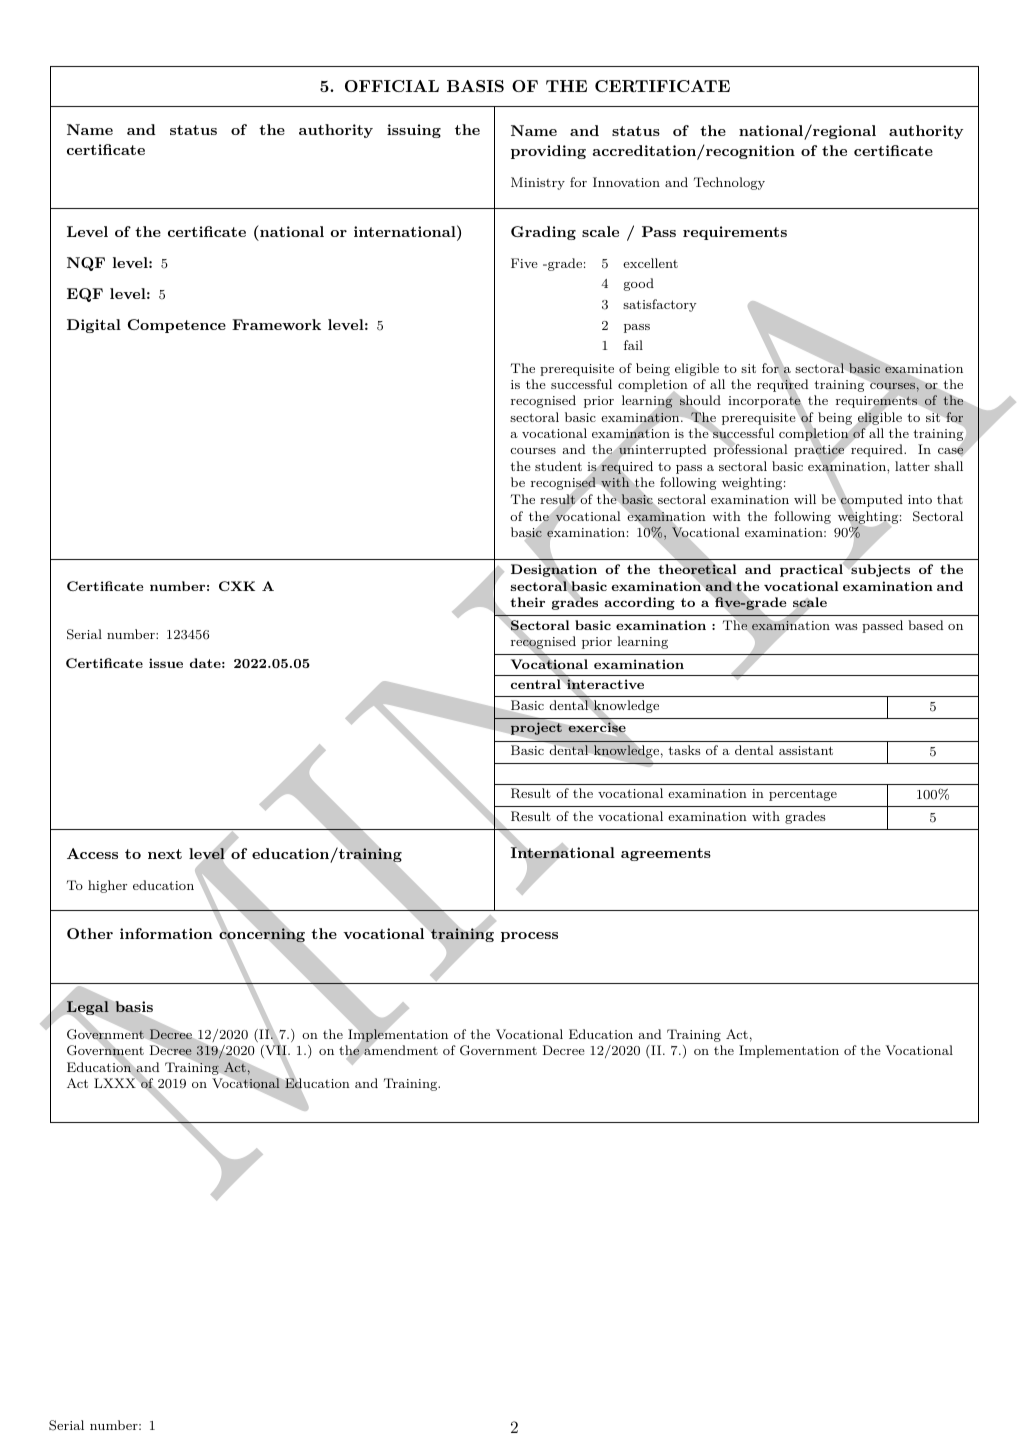 The width and height of the screenshot is (1029, 1455). I want to click on Designation, so click(554, 571).
